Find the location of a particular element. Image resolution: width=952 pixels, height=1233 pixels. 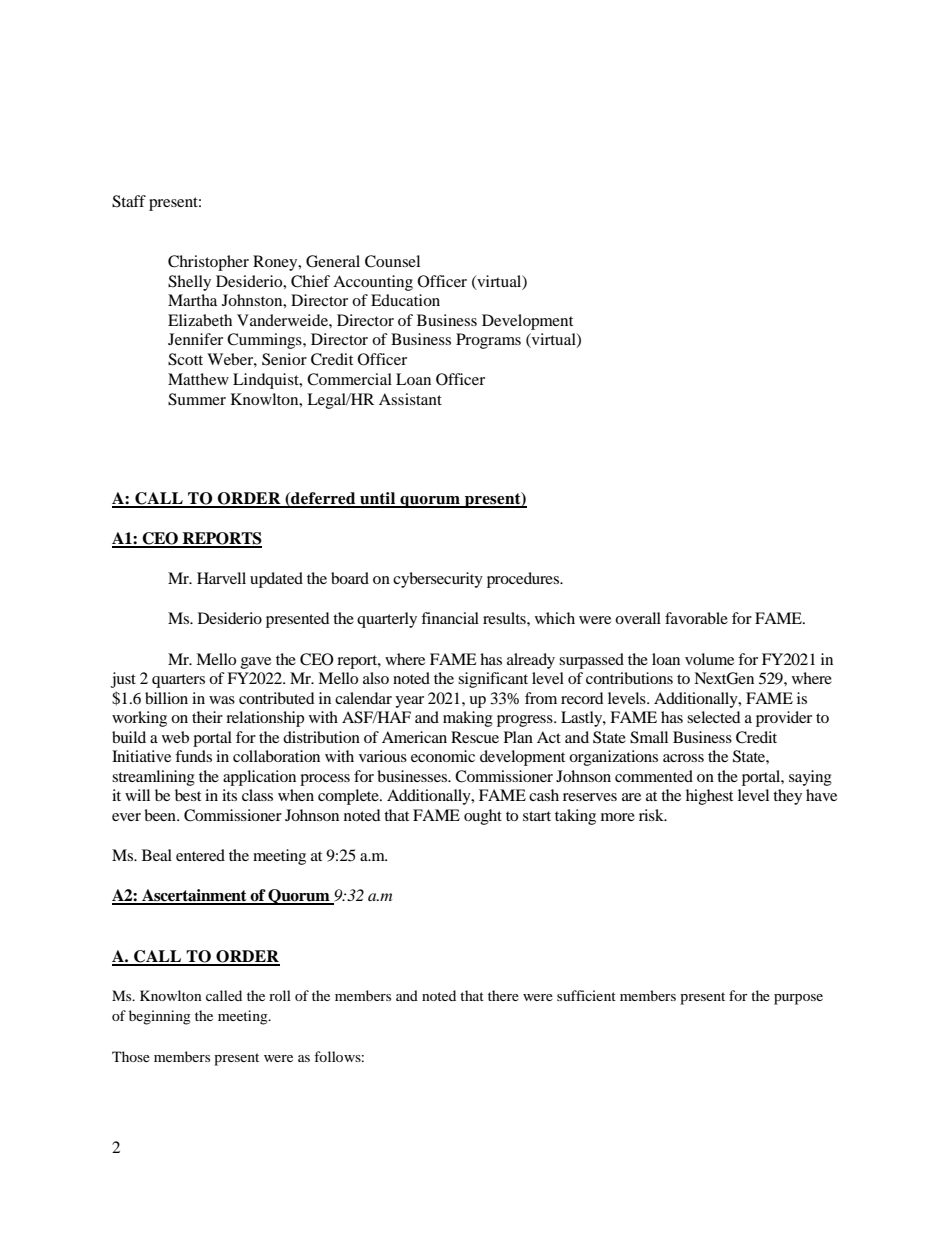

updated is located at coordinates (276, 580).
